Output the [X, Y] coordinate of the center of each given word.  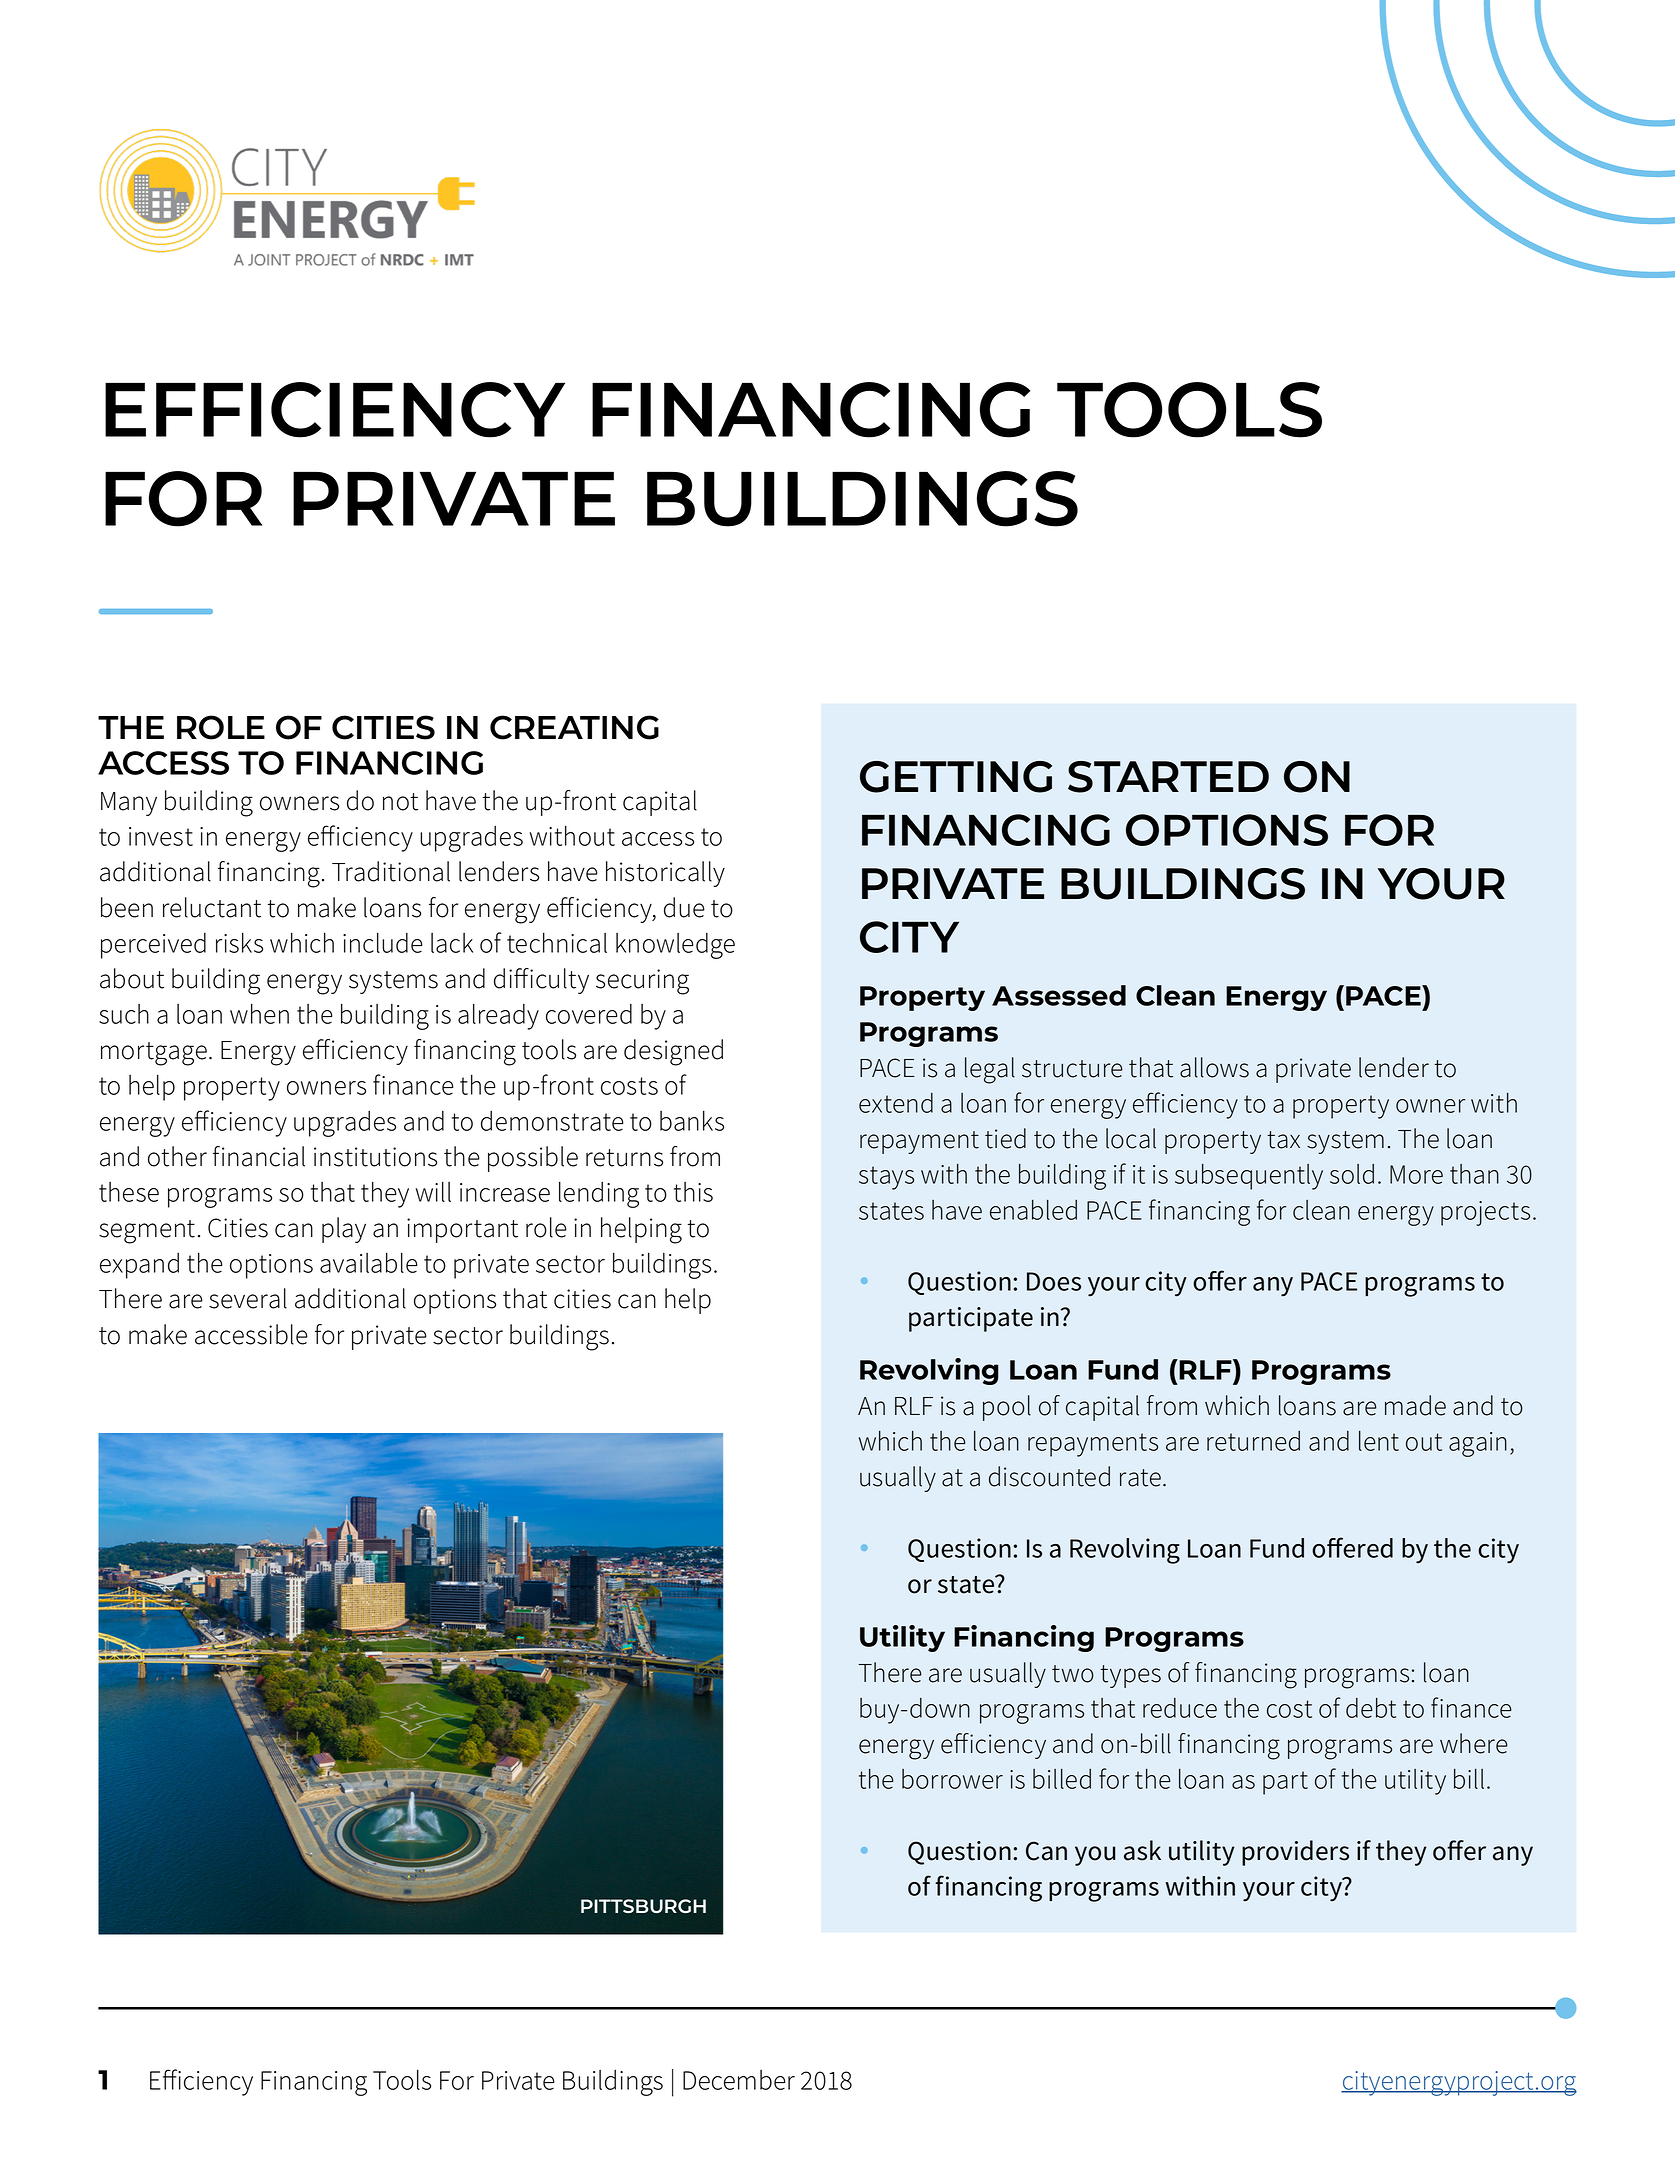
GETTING [956, 777]
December [739, 2080]
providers [1295, 1853]
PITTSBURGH [643, 1906]
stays [886, 1178]
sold [1352, 1174]
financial [259, 1156]
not [400, 802]
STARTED [1168, 777]
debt [1371, 1708]
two [1073, 1674]
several [248, 1298]
